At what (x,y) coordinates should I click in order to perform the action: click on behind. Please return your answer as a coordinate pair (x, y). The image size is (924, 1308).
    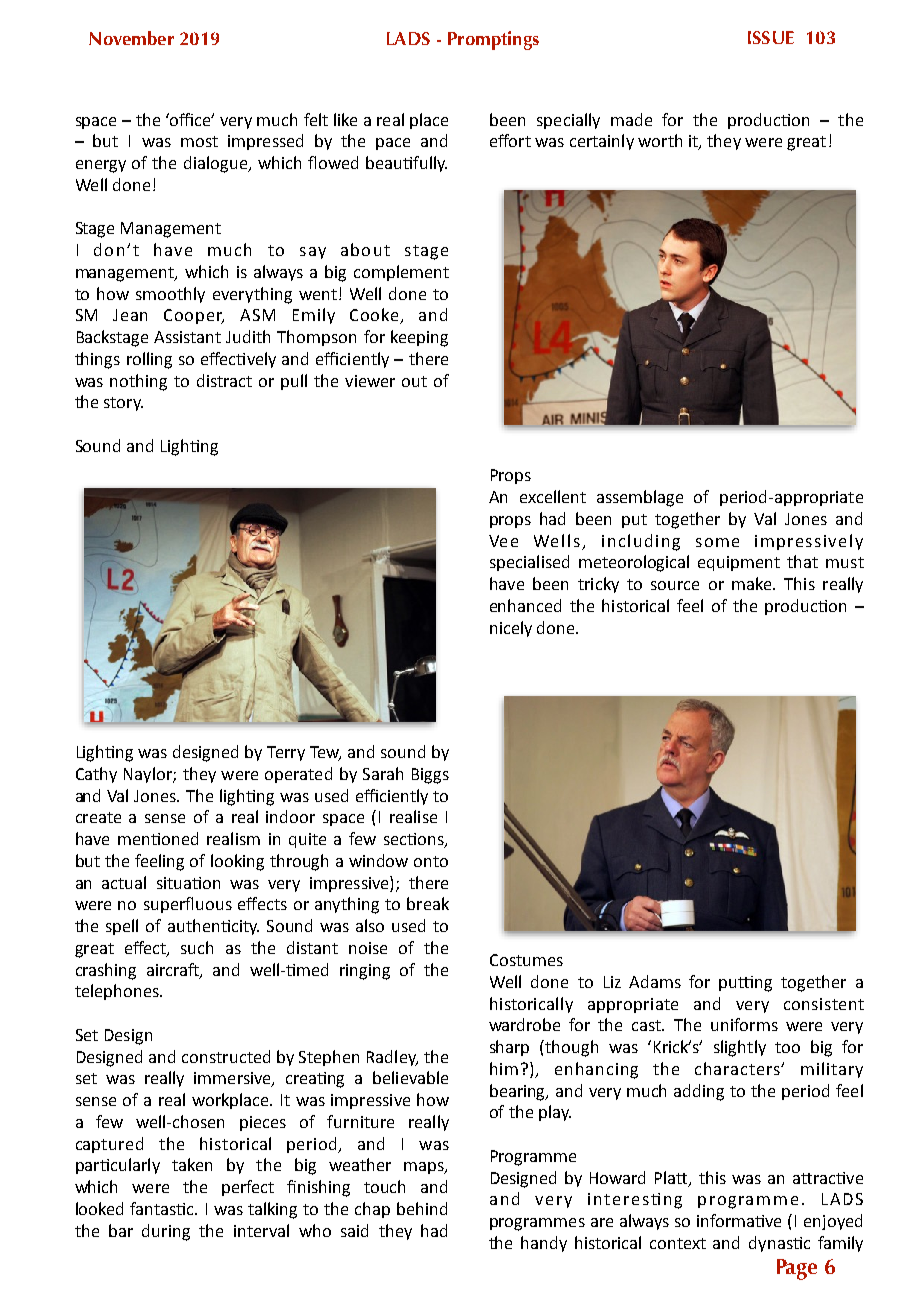
    Looking at the image, I should click on (422, 1208).
